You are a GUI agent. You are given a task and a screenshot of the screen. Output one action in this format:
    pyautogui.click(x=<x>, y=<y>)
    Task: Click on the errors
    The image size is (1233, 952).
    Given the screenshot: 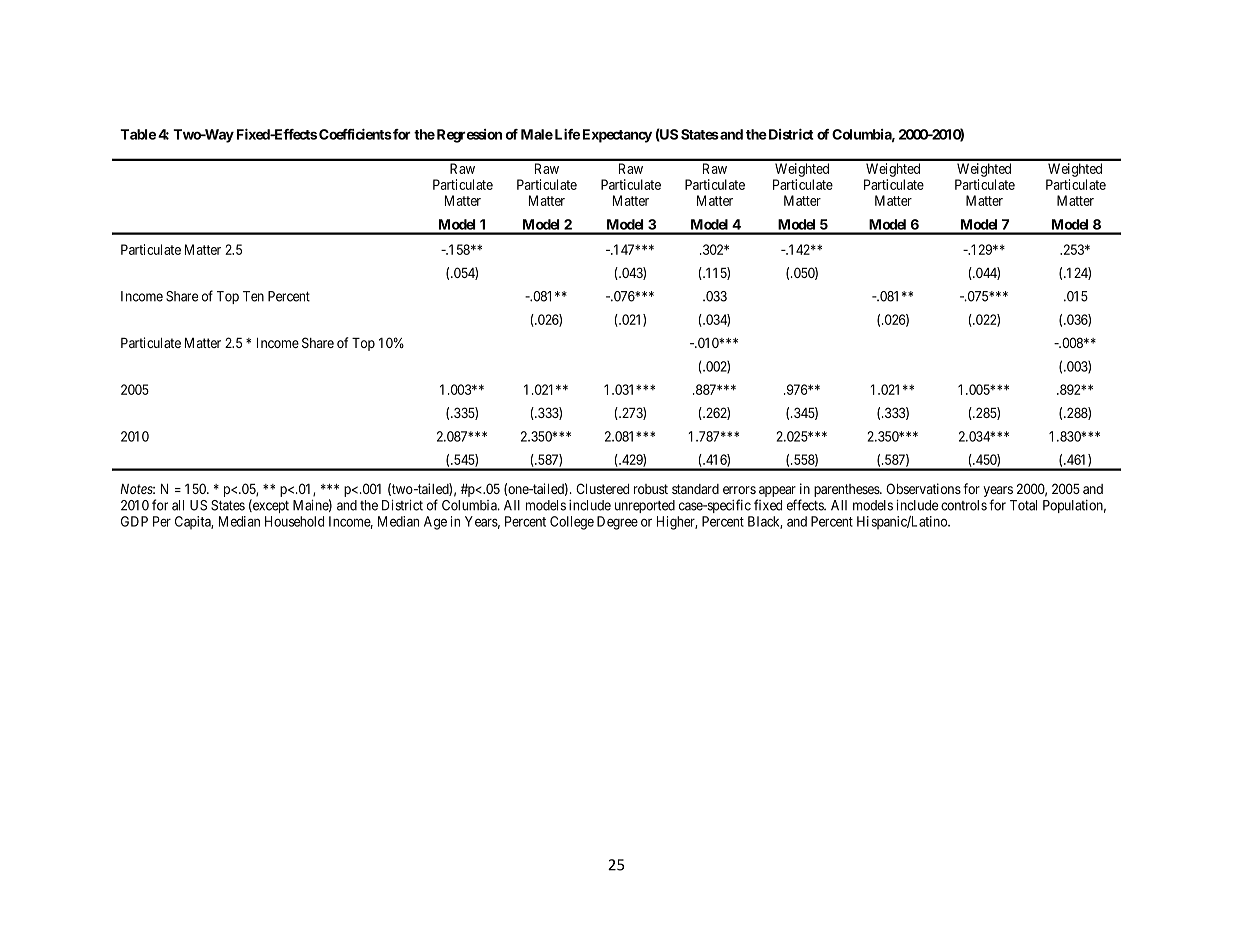 What is the action you would take?
    pyautogui.click(x=739, y=490)
